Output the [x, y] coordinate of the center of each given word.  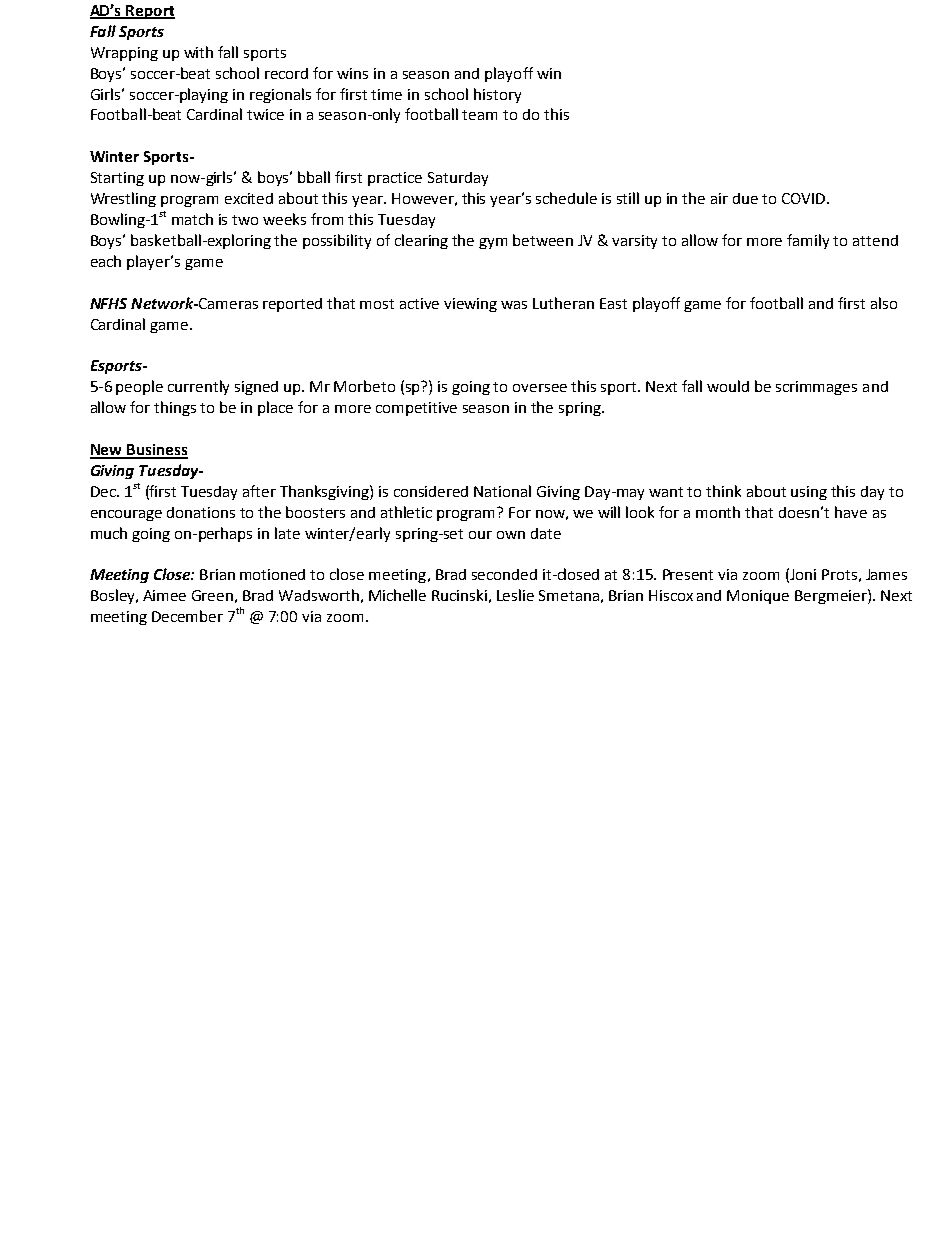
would [728, 386]
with [198, 52]
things [175, 408]
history [497, 95]
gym [493, 243]
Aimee [164, 595]
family [808, 241]
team [479, 115]
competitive [416, 409]
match [192, 219]
